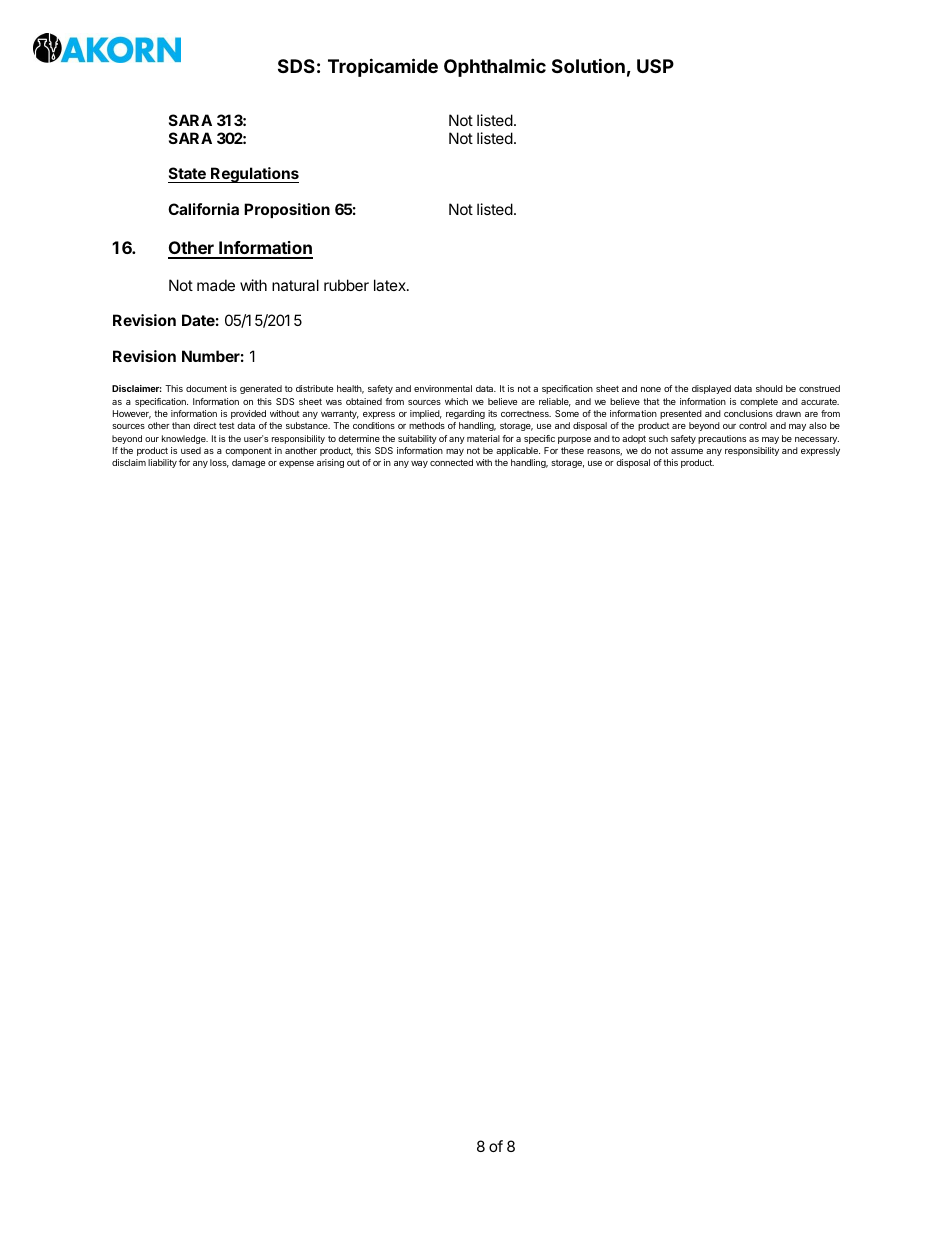 This document has height=1233, width=952. Describe the element at coordinates (495, 67) in the document. I see `Ophthalmic` at that location.
